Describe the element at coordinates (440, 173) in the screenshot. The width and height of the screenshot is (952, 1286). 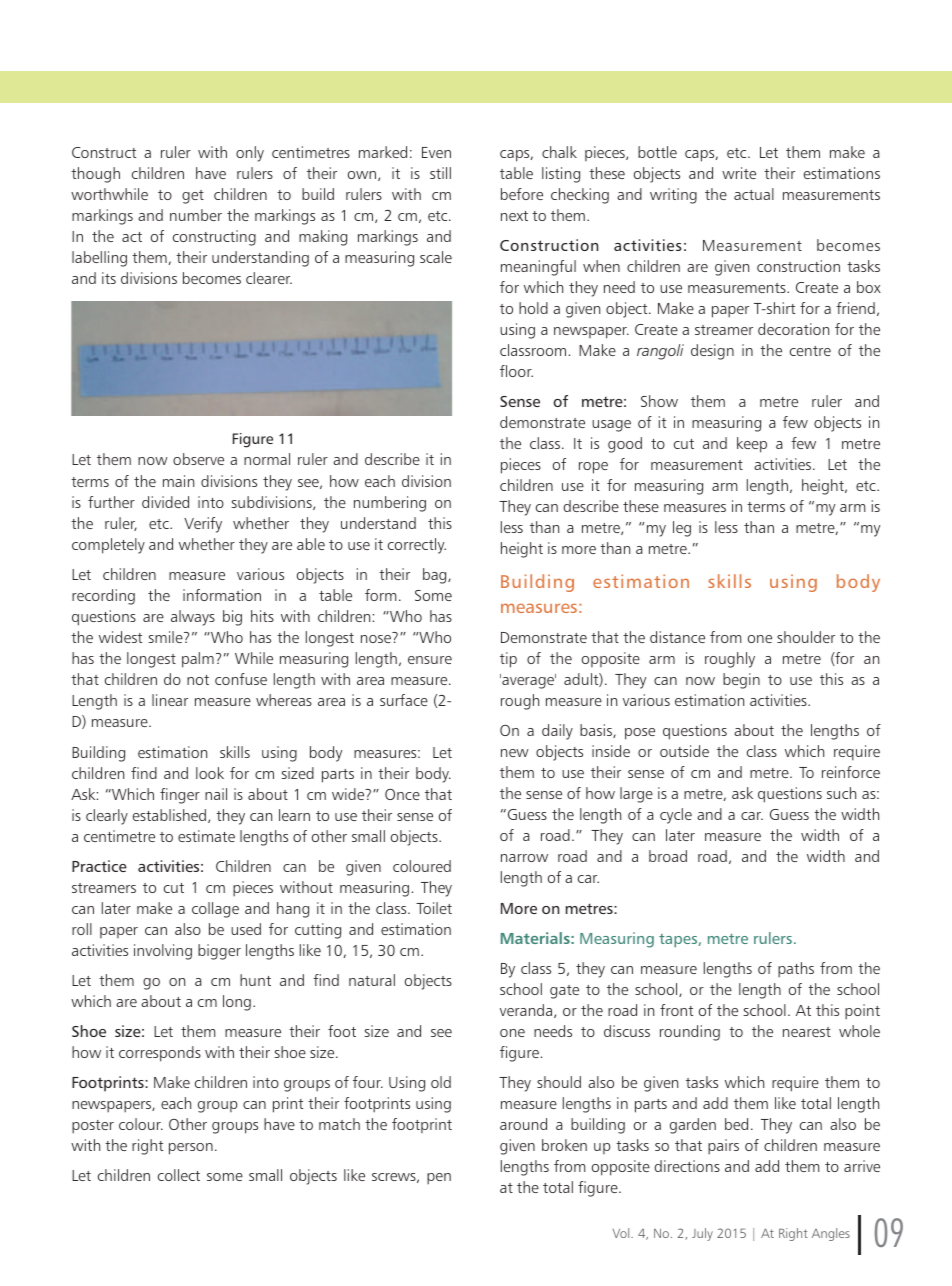
I see `still` at that location.
